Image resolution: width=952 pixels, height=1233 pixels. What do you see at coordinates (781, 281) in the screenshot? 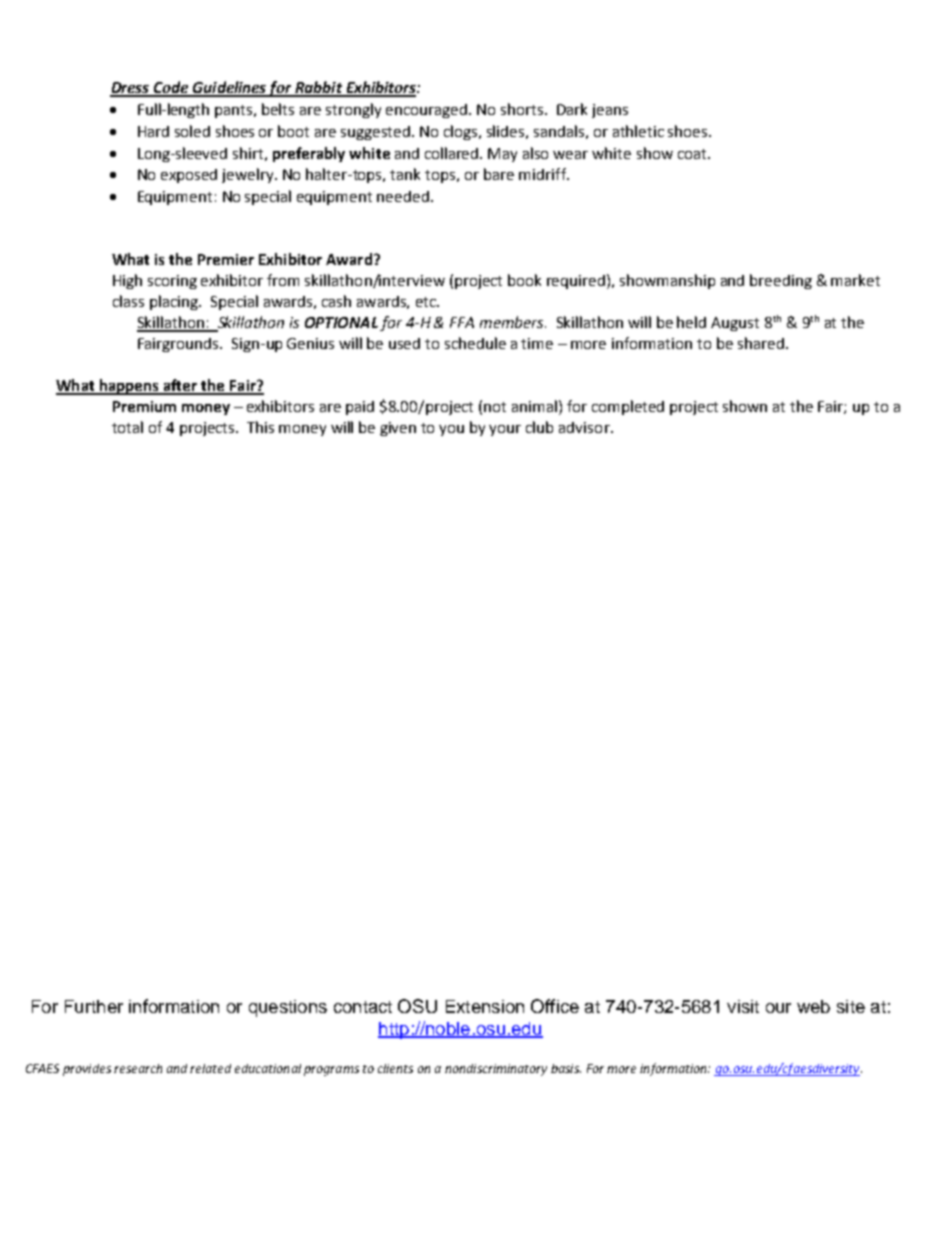
I see `breeding` at bounding box center [781, 281].
